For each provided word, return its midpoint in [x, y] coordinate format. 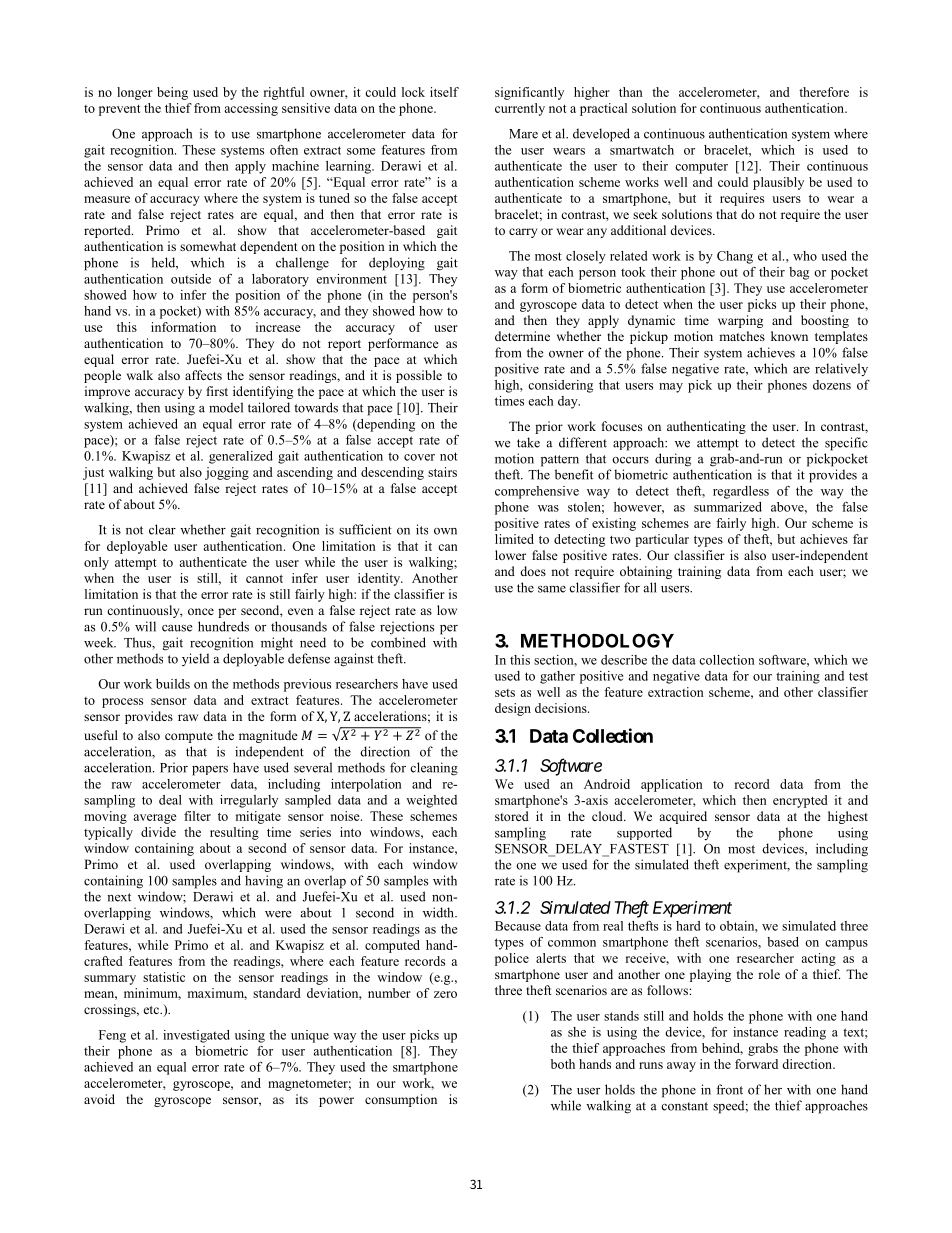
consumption [401, 1100]
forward [756, 1064]
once [201, 611]
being [172, 93]
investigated [196, 1036]
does [533, 571]
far [860, 539]
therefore [824, 92]
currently [520, 109]
